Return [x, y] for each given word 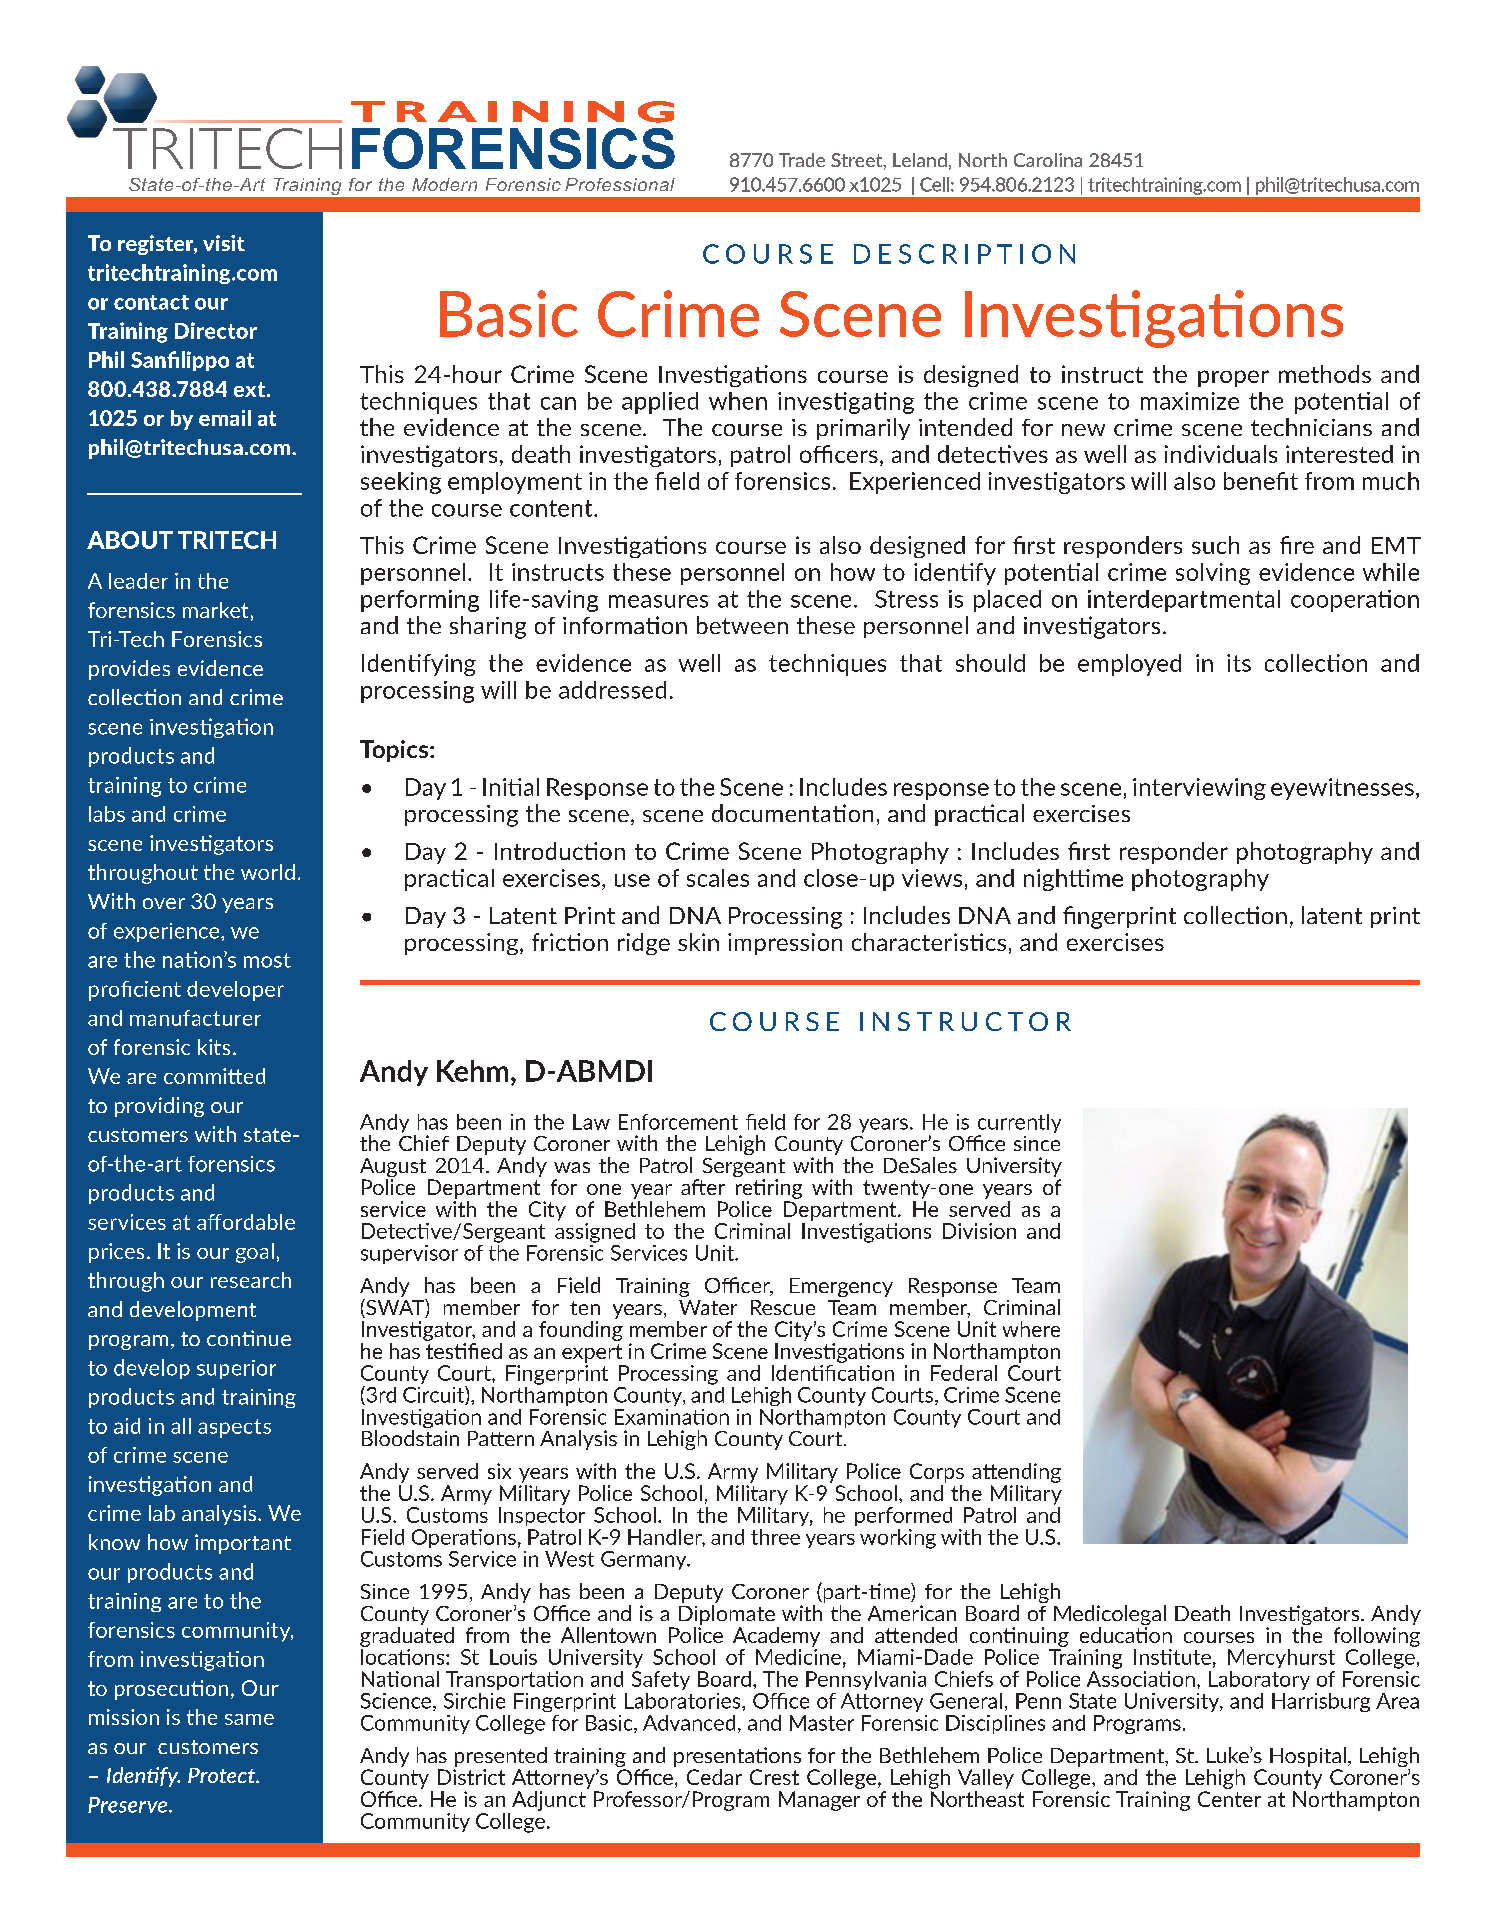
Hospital [1308, 1757]
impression [785, 944]
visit [224, 243]
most [267, 960]
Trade [802, 160]
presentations [737, 1757]
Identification [833, 1371]
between [742, 625]
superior [236, 1369]
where [1031, 1329]
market [215, 610]
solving [1213, 574]
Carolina [1048, 160]
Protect [223, 1775]
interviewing [1199, 789]
